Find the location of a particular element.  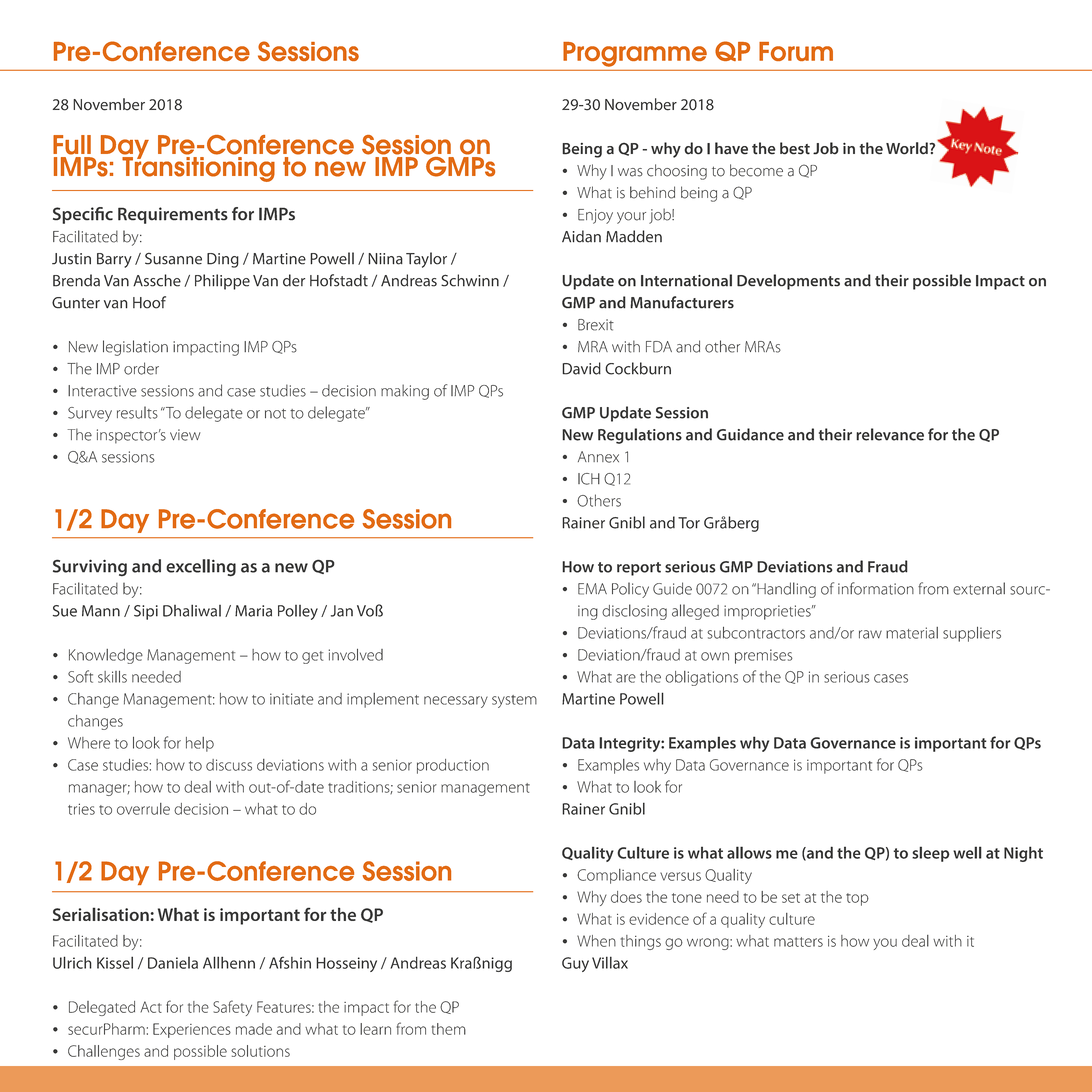

World is located at coordinates (908, 148).
